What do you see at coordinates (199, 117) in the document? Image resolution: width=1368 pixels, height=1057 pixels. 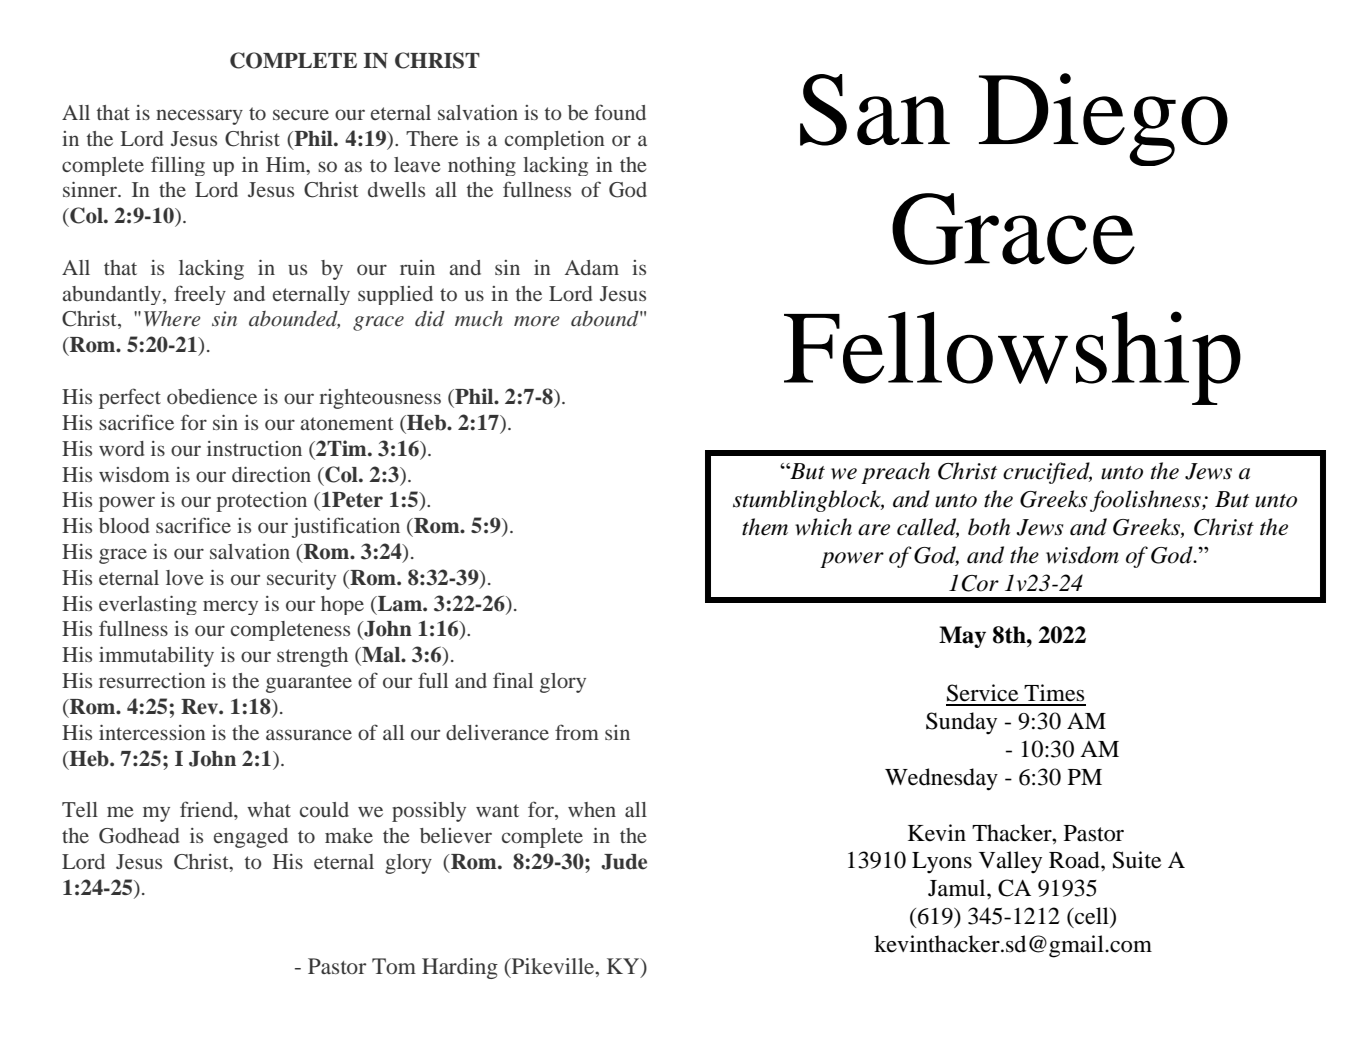 I see `necessary` at bounding box center [199, 117].
